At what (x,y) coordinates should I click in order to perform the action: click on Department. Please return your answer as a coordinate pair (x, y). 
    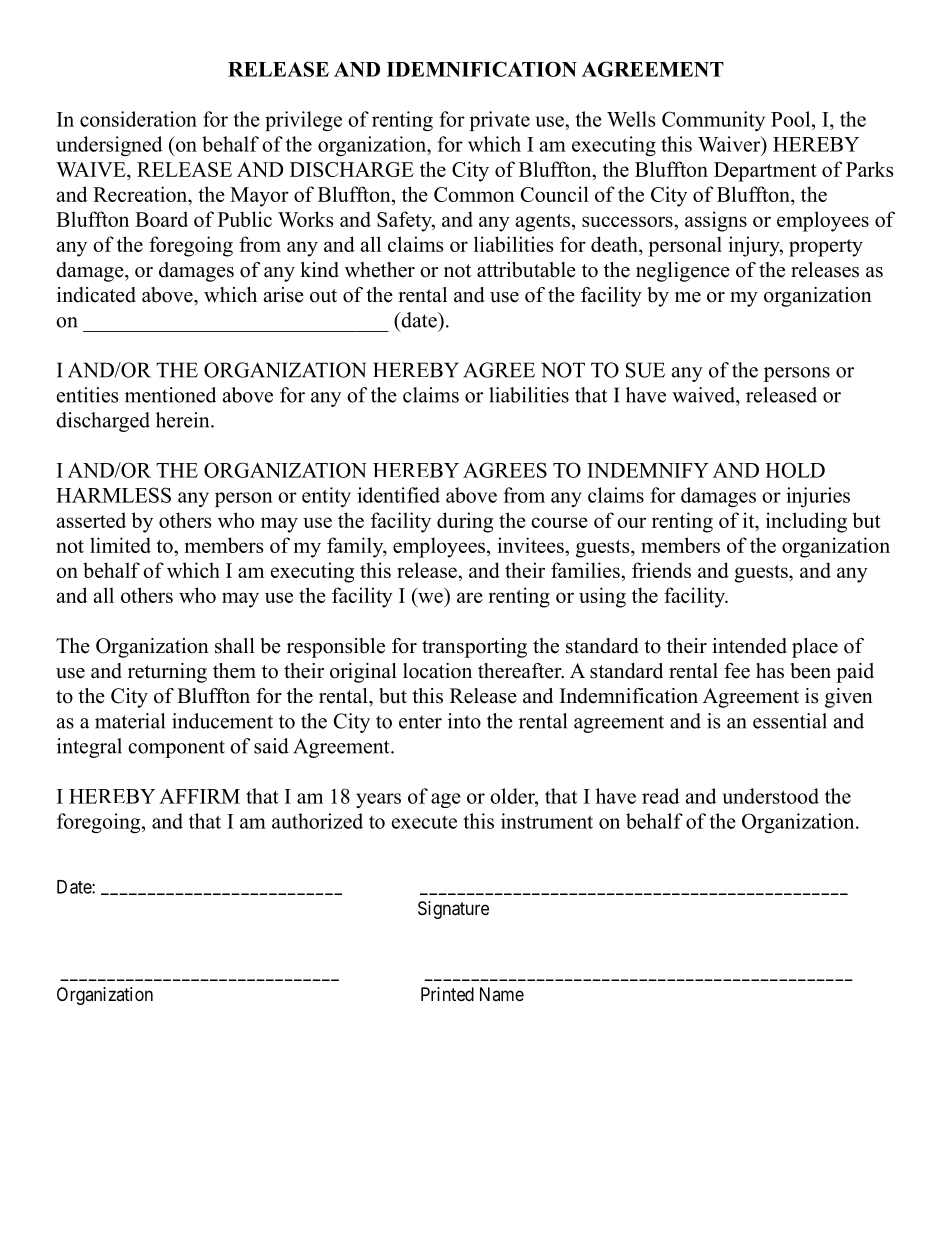
    Looking at the image, I should click on (765, 172).
